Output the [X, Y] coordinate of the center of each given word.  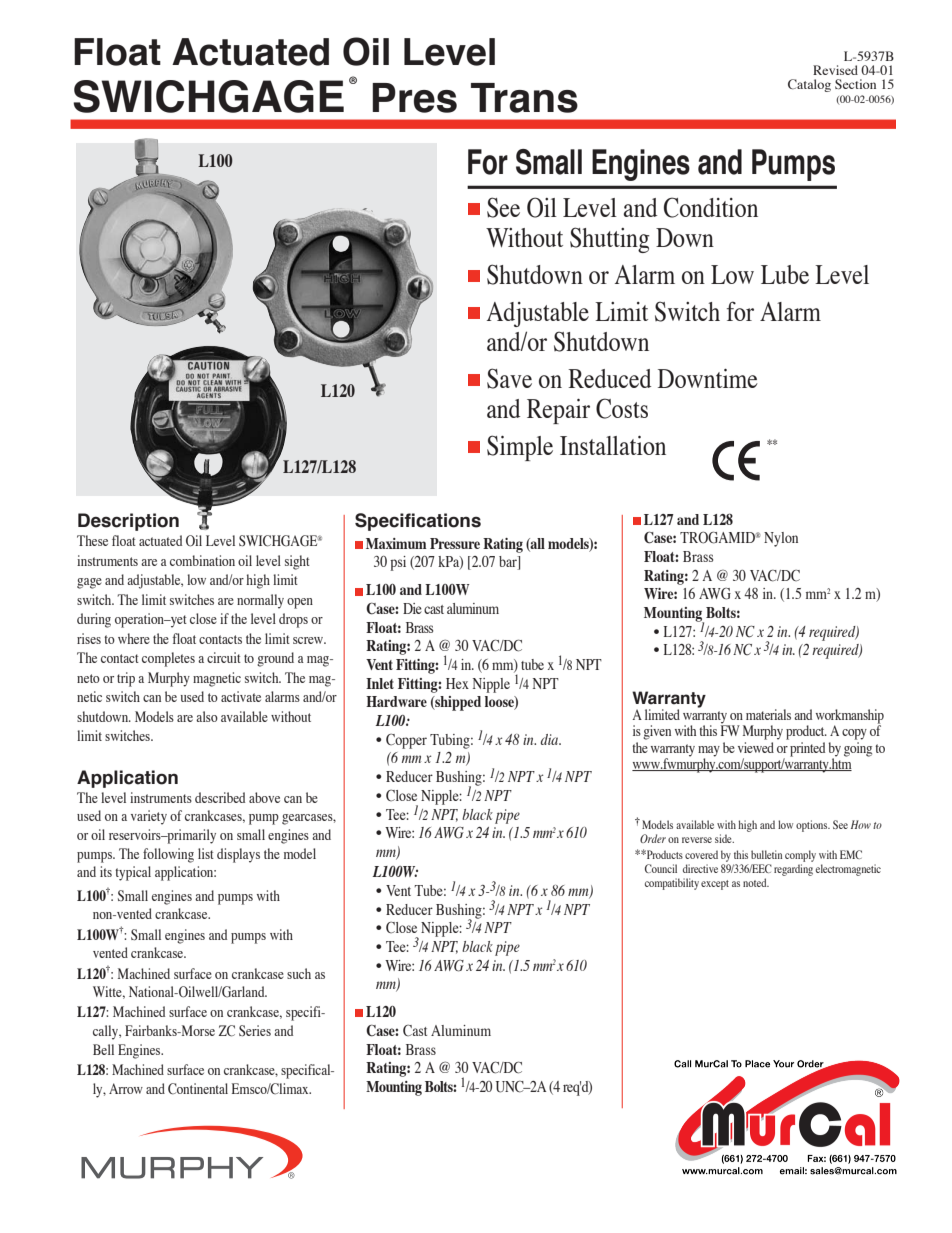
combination [202, 560]
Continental [198, 1089]
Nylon [781, 539]
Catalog [809, 85]
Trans [524, 98]
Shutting [610, 240]
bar [509, 563]
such [299, 973]
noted [756, 882]
